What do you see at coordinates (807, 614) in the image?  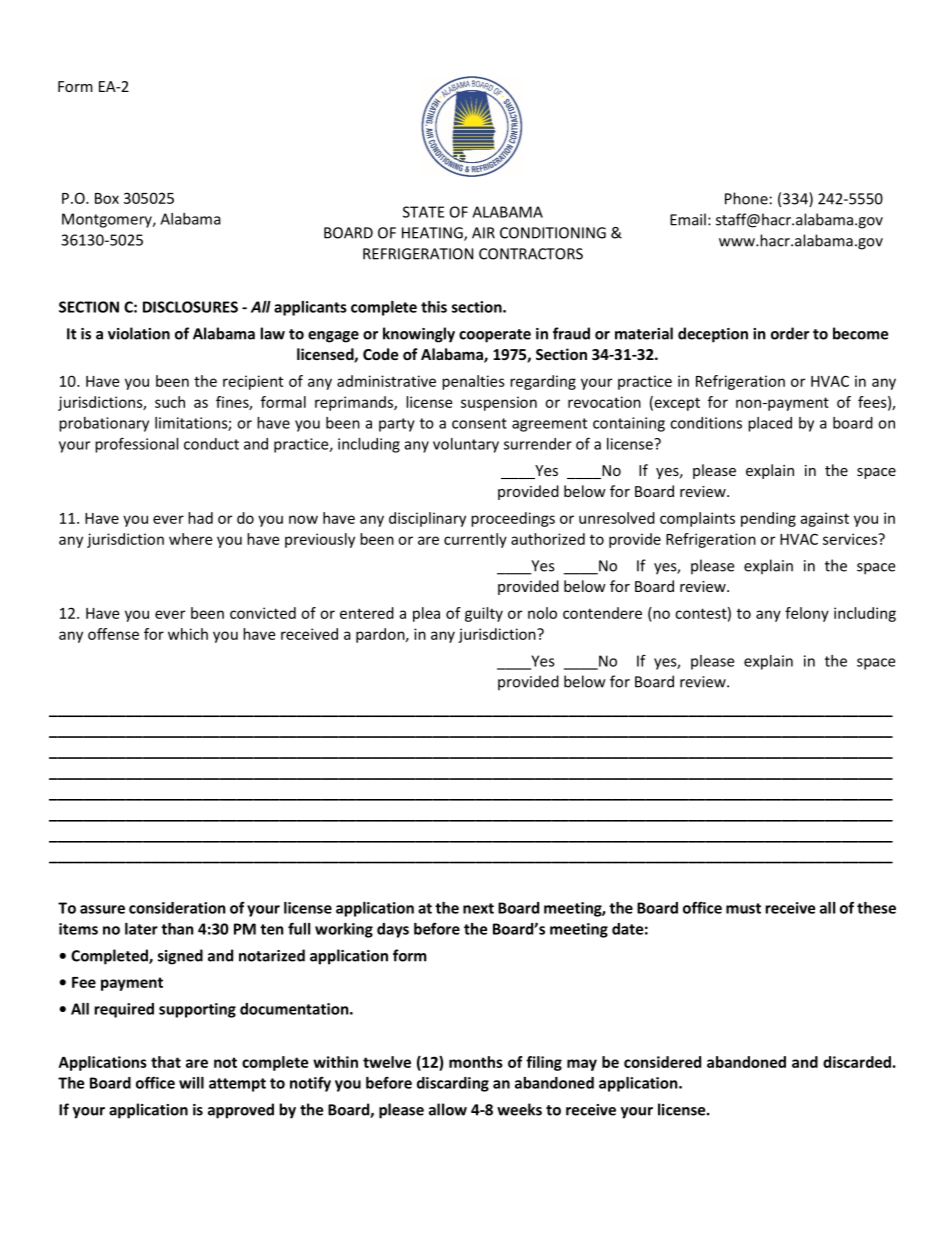 I see `felony` at bounding box center [807, 614].
